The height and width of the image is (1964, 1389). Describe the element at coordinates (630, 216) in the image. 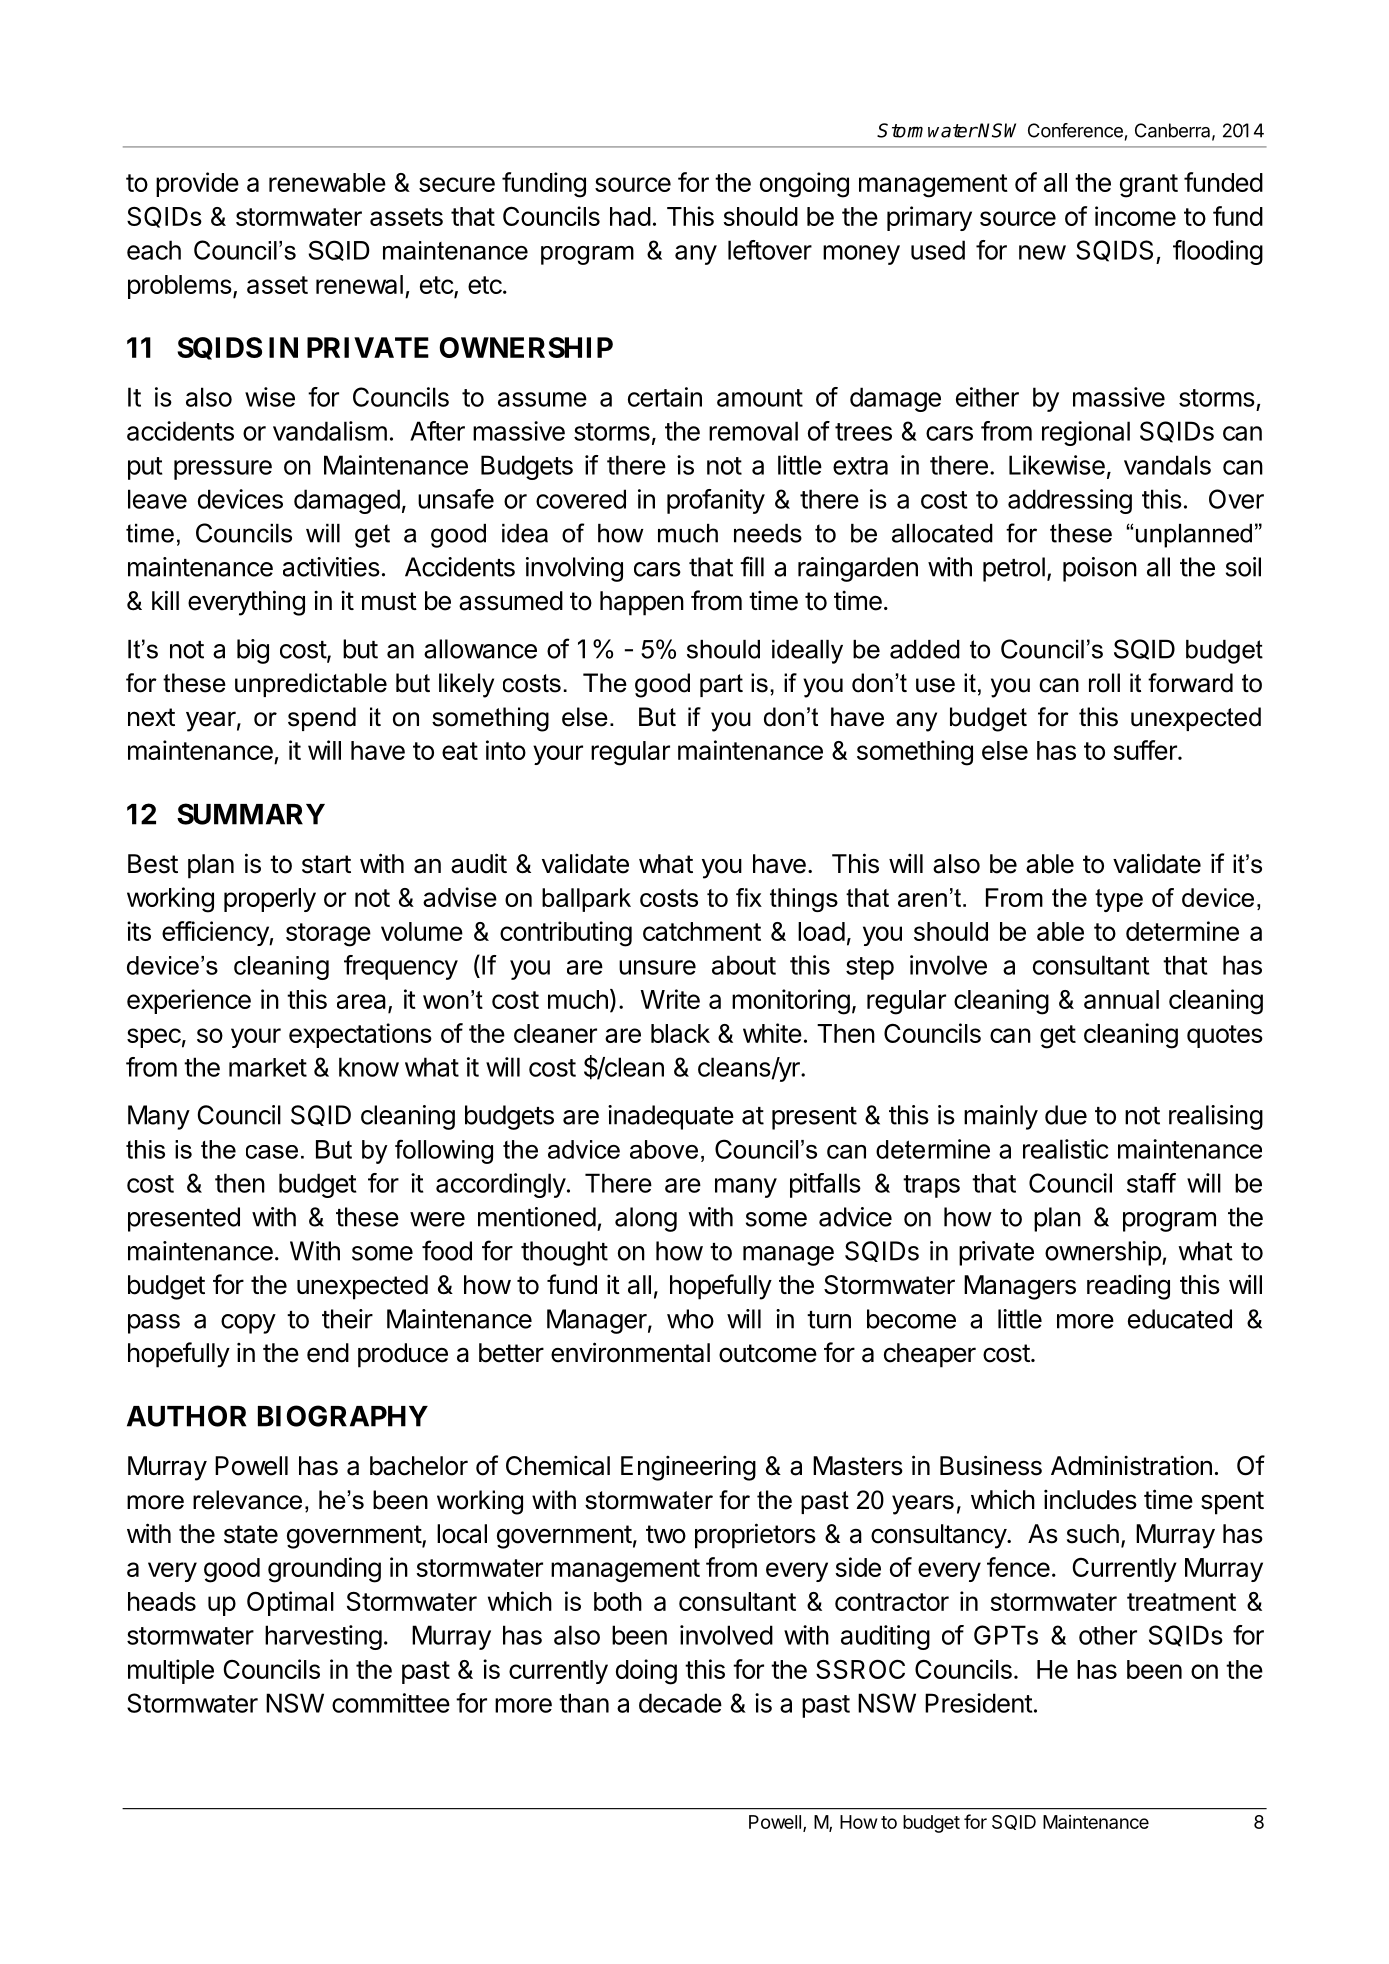

I see `had` at that location.
